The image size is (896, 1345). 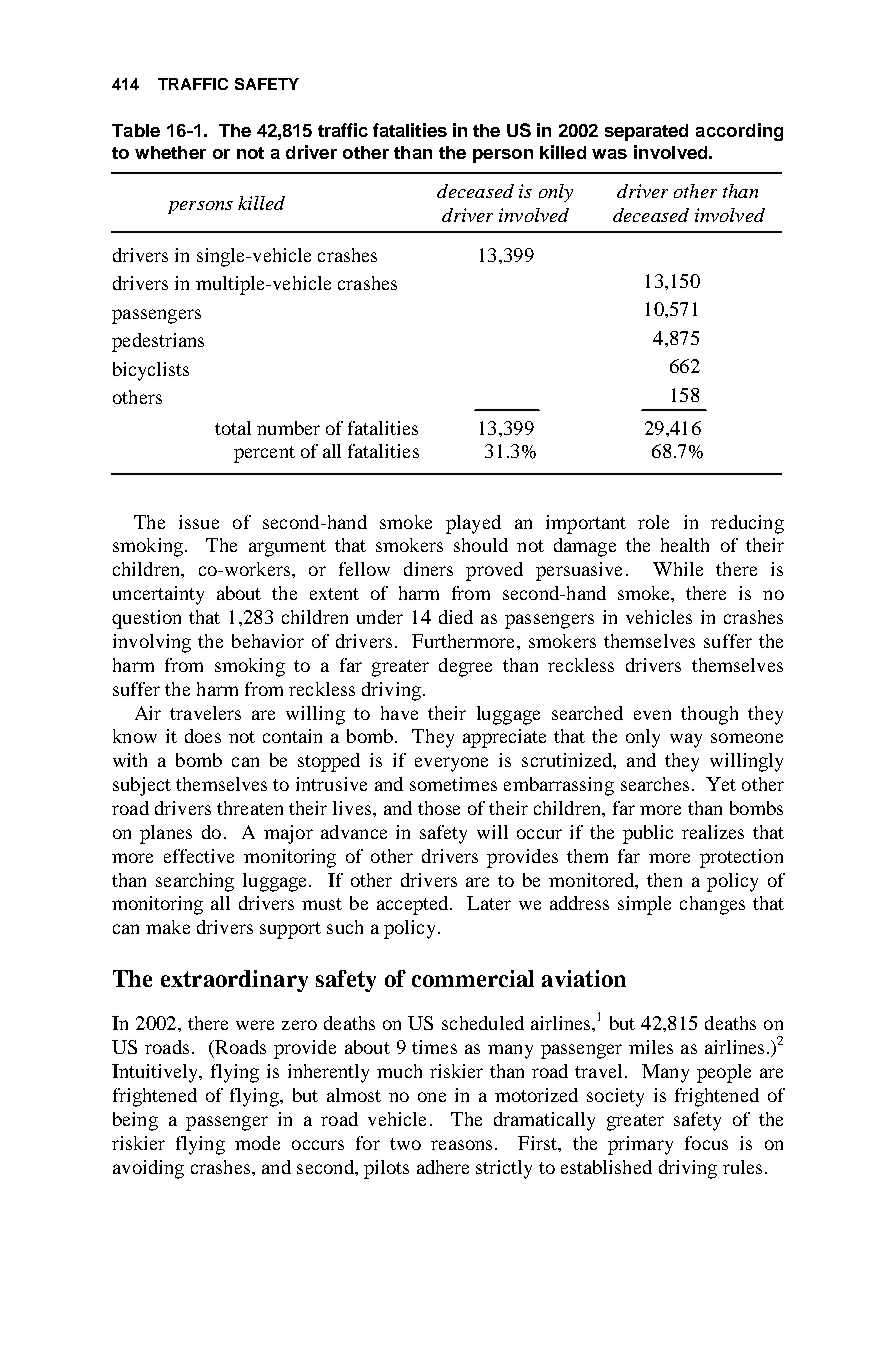 I want to click on played, so click(x=473, y=524).
